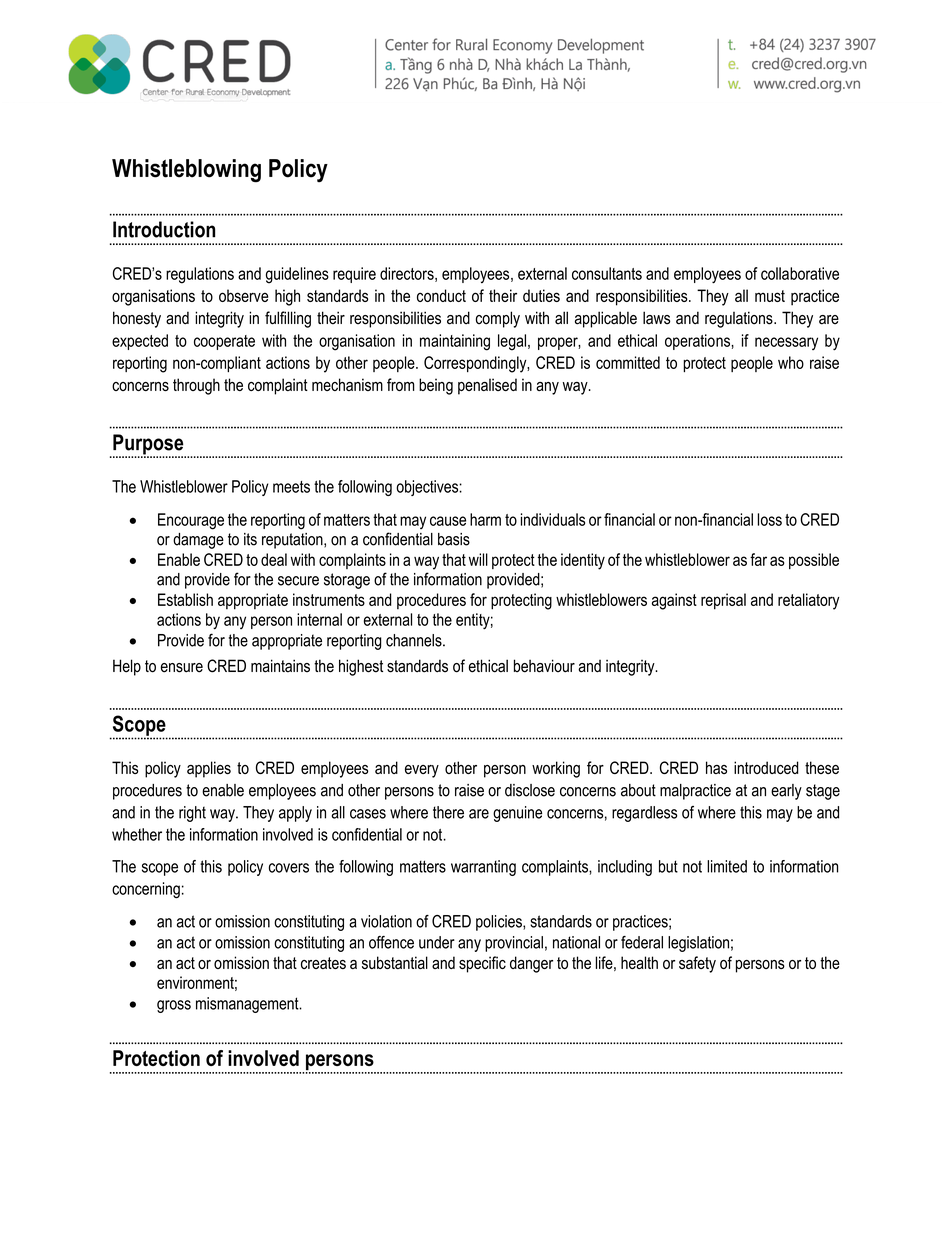  Describe the element at coordinates (224, 342) in the document. I see `cooperate` at that location.
